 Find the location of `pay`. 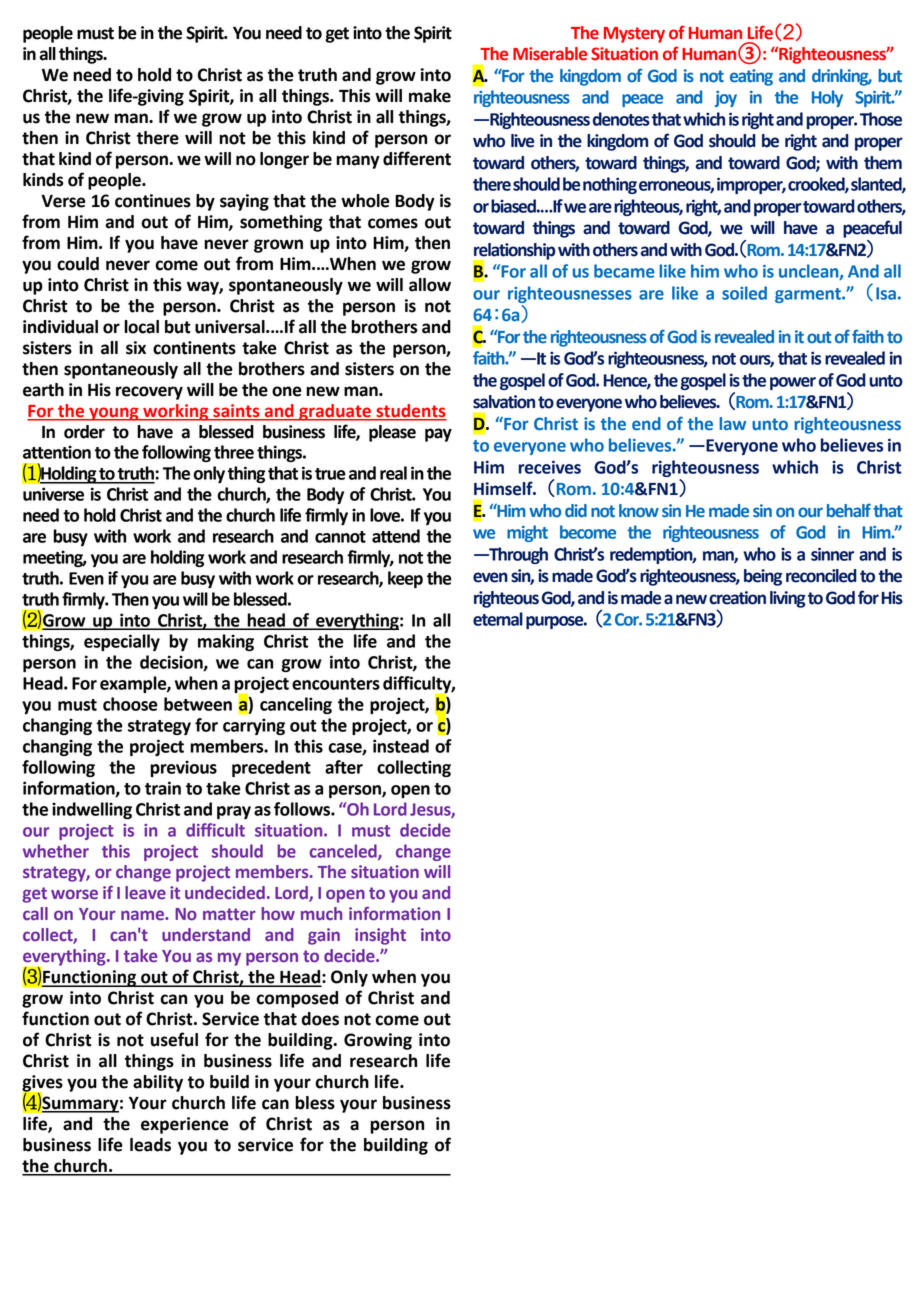

pay is located at coordinates (438, 435).
